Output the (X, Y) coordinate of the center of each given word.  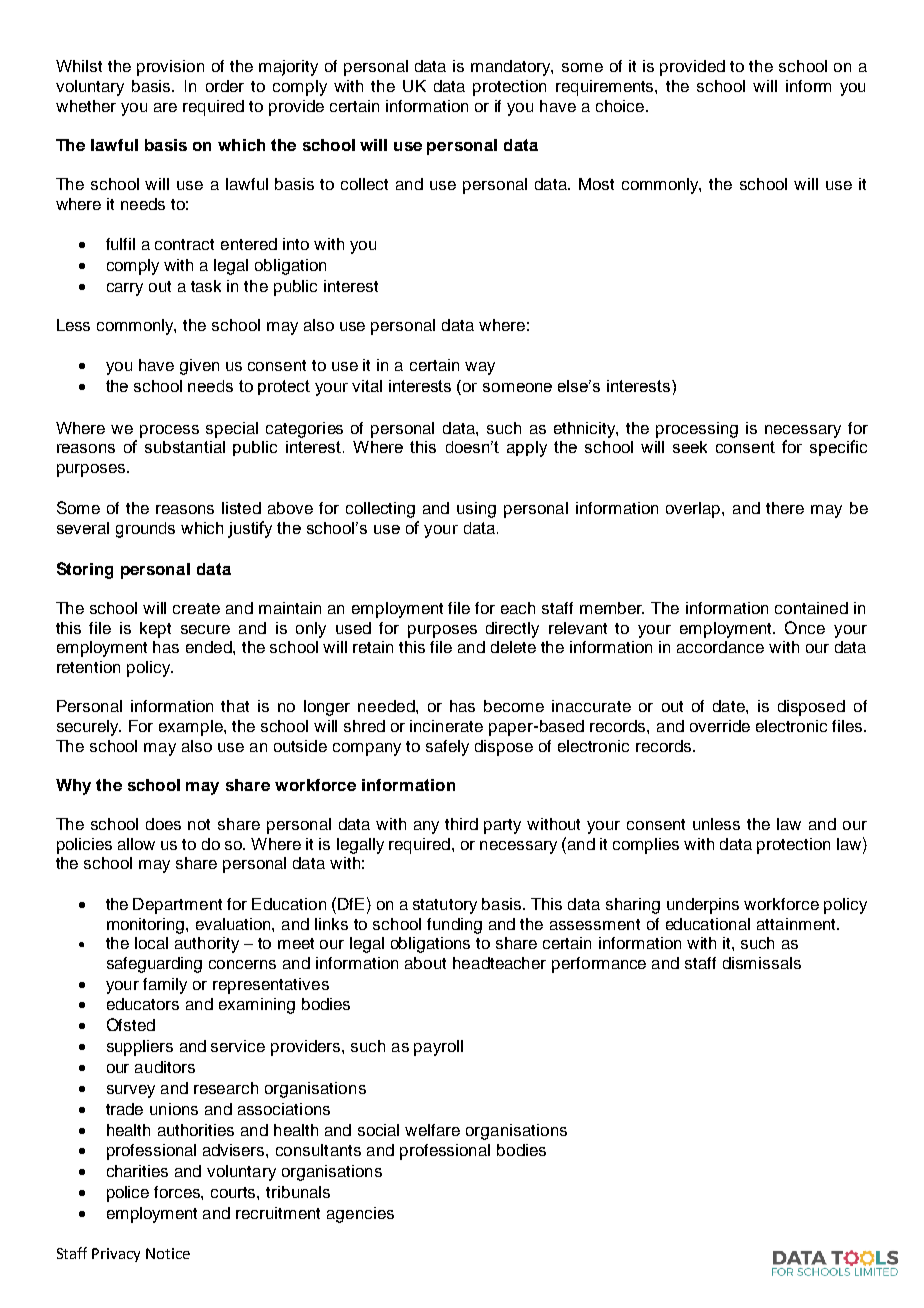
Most (596, 184)
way (480, 368)
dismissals (762, 963)
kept (155, 630)
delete (513, 647)
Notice (168, 1253)
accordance (720, 647)
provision (170, 68)
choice (621, 106)
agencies (360, 1215)
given (199, 367)
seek (690, 447)
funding (454, 926)
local (151, 943)
